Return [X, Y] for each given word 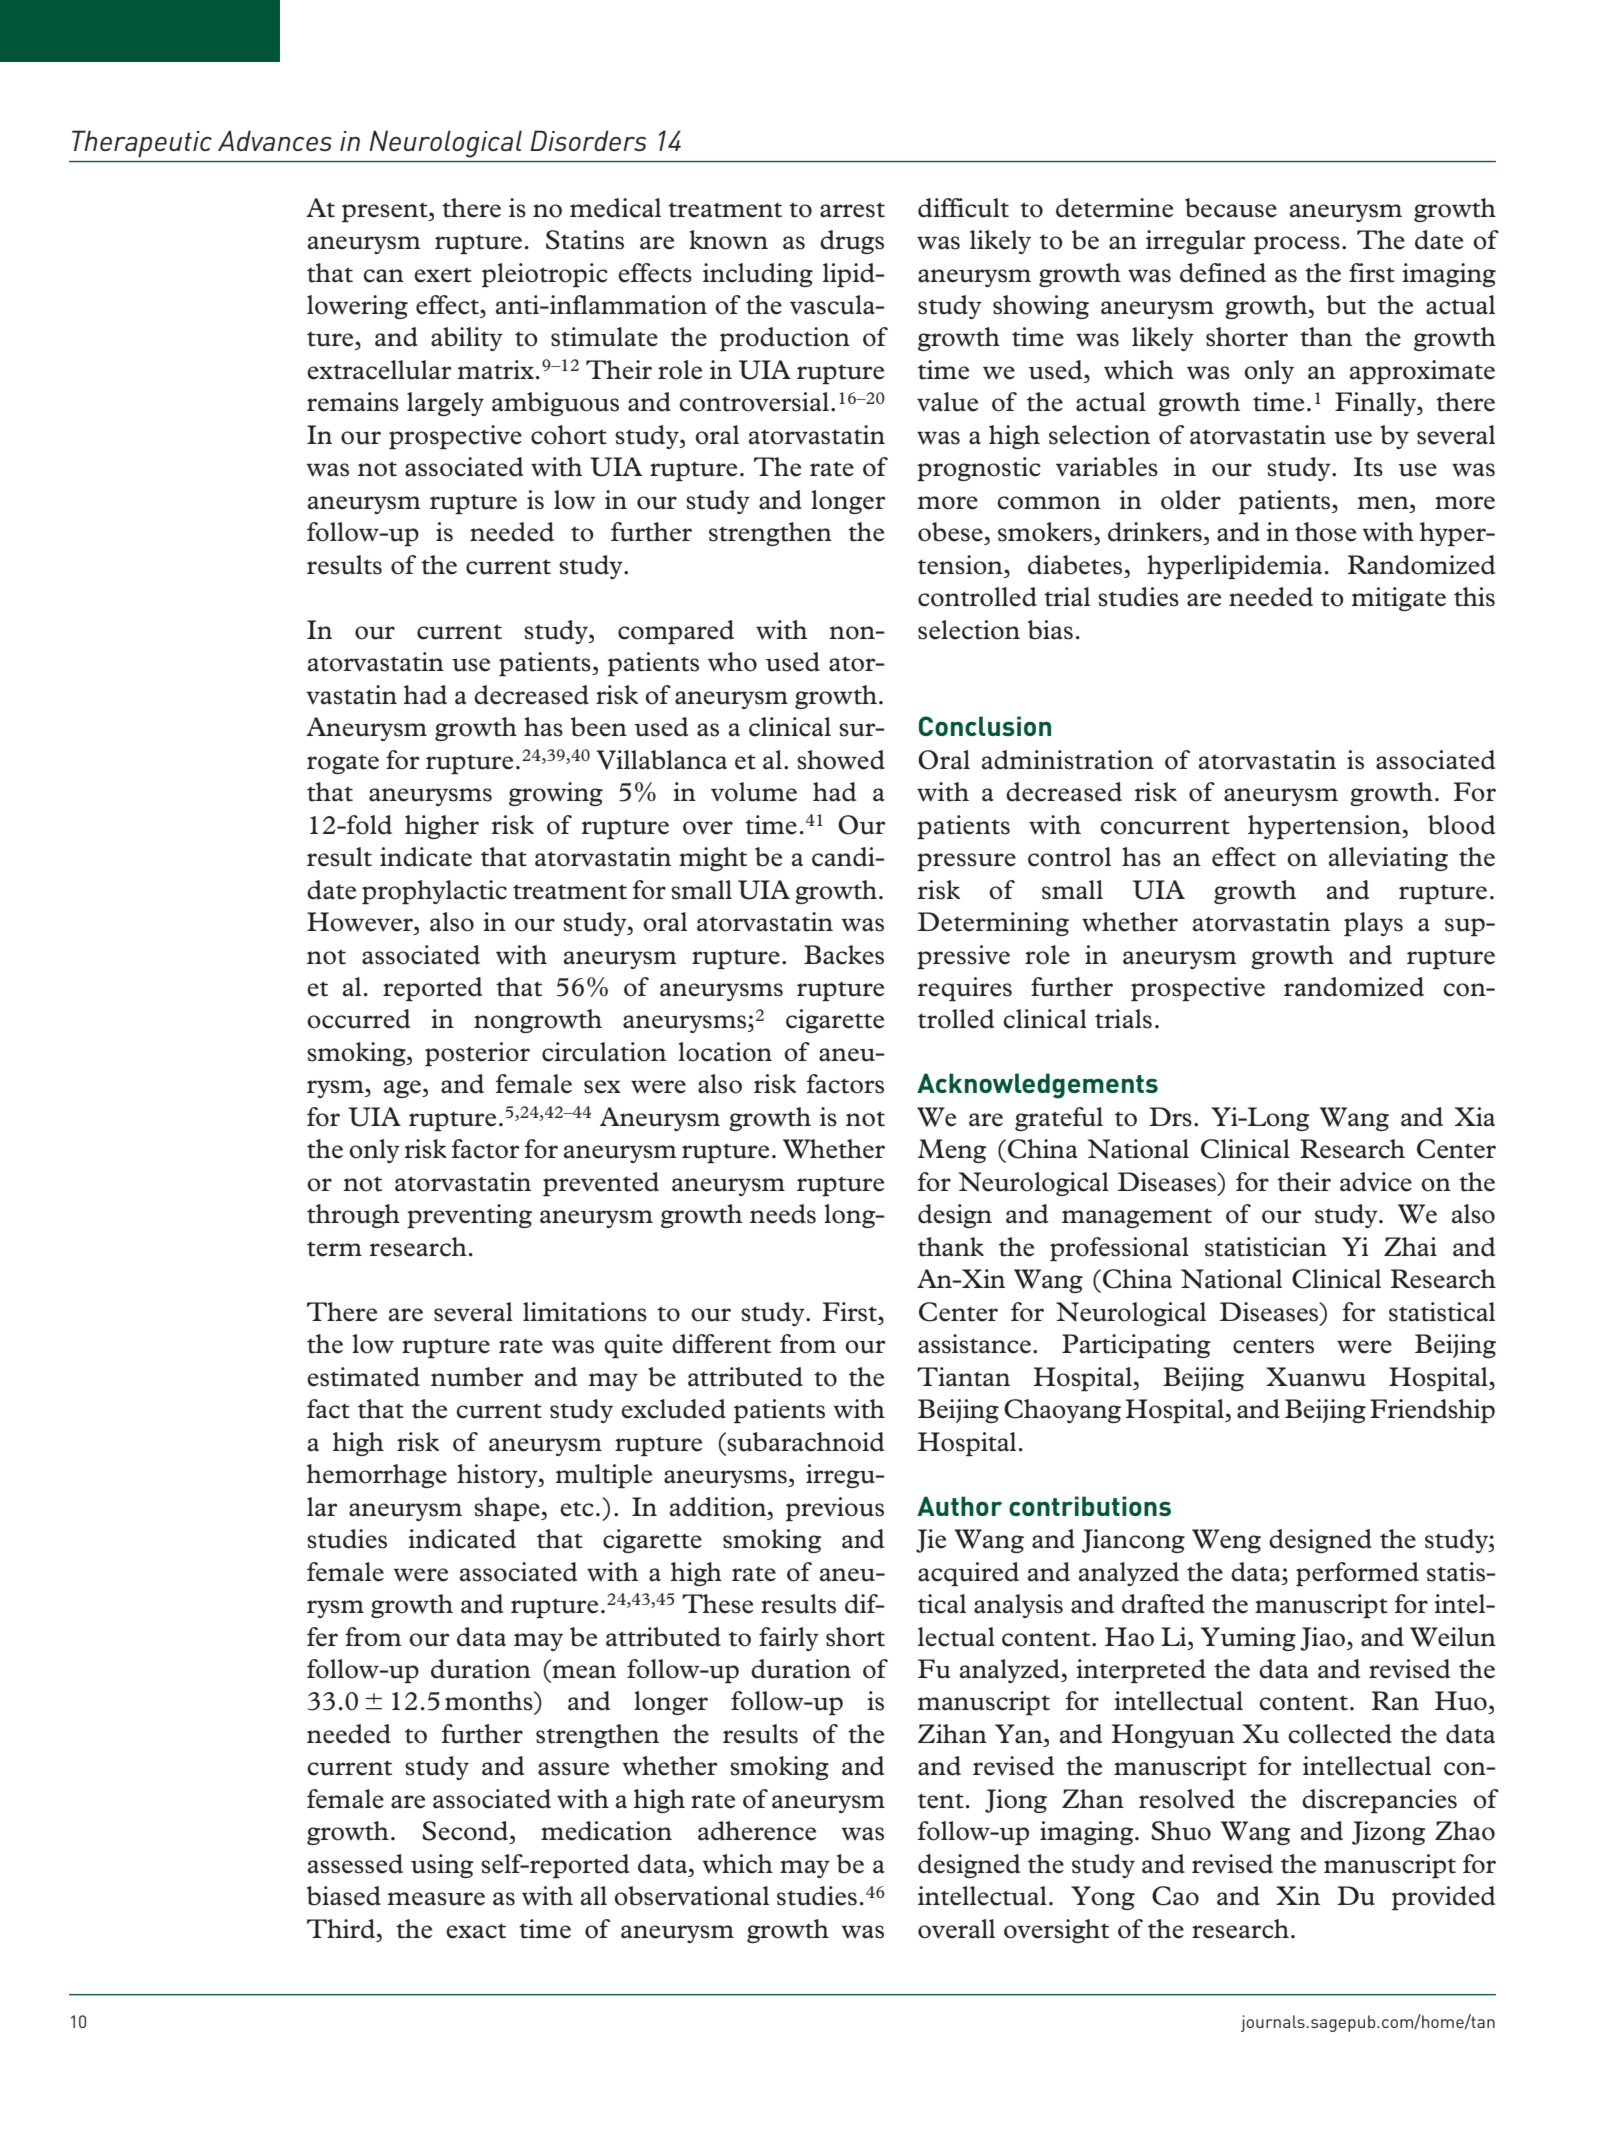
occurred [358, 1019]
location [725, 1052]
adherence [757, 1831]
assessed [355, 1864]
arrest [852, 210]
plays [1373, 924]
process [1297, 245]
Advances [275, 140]
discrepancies [1379, 1801]
